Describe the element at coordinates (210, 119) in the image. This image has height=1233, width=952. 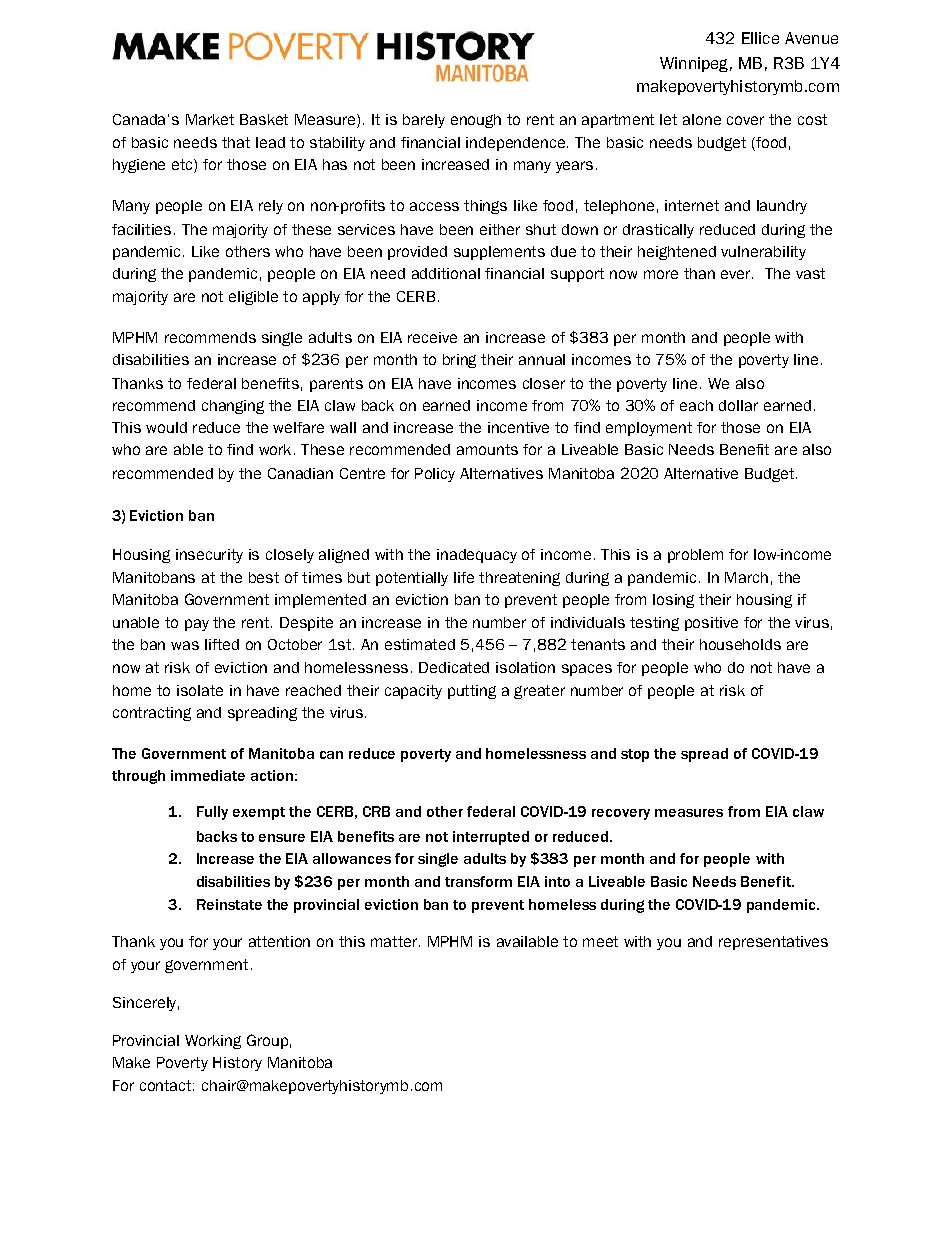
I see `Market` at that location.
